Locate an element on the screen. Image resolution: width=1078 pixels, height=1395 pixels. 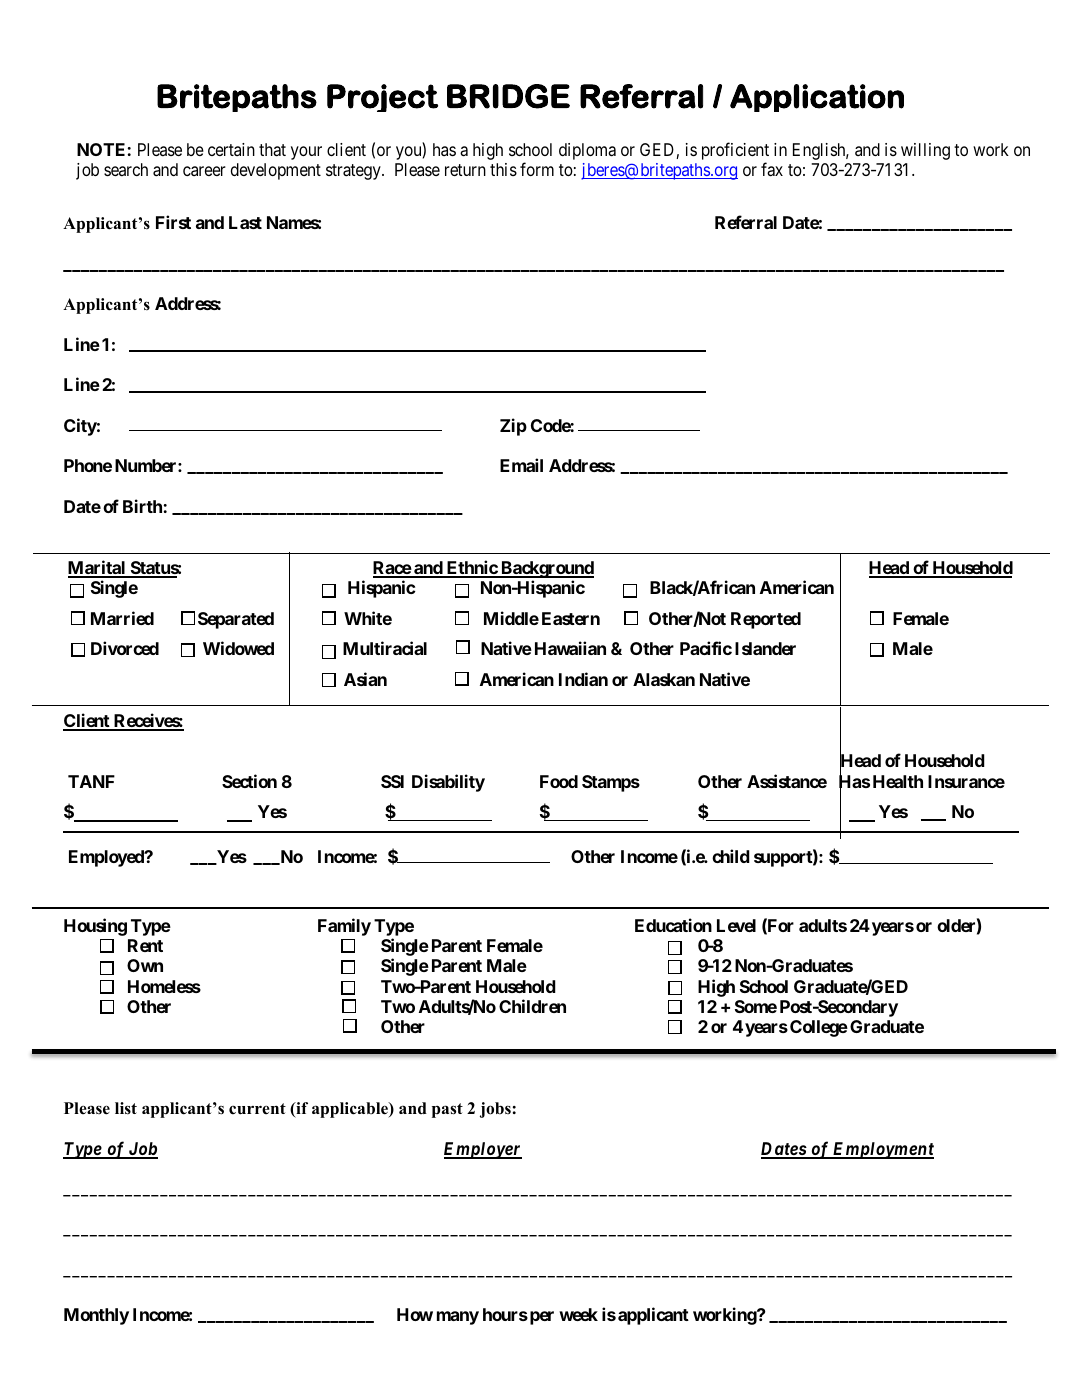
this is located at coordinates (503, 169).
